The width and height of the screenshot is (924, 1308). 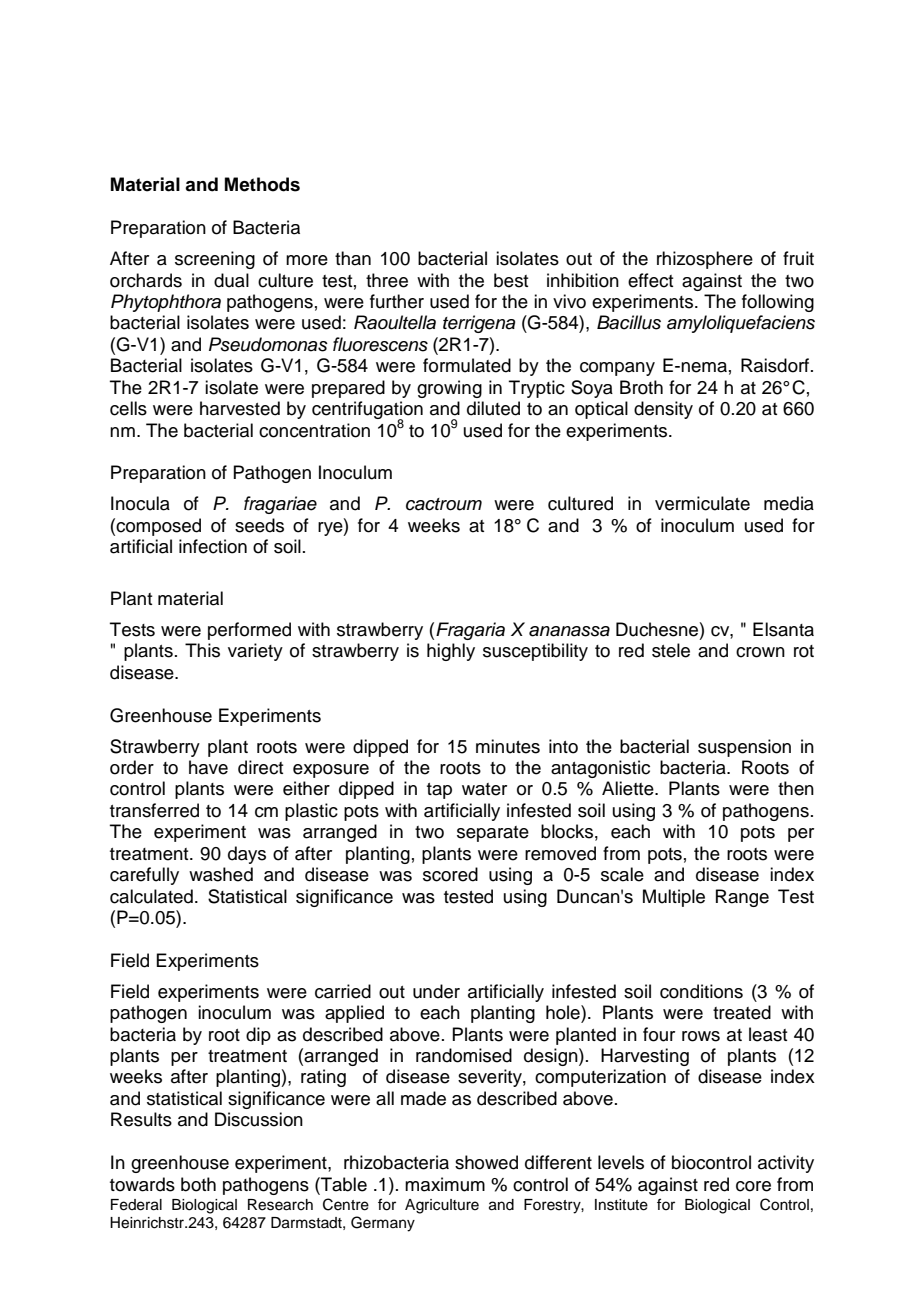 I want to click on maximum, so click(x=445, y=1184).
